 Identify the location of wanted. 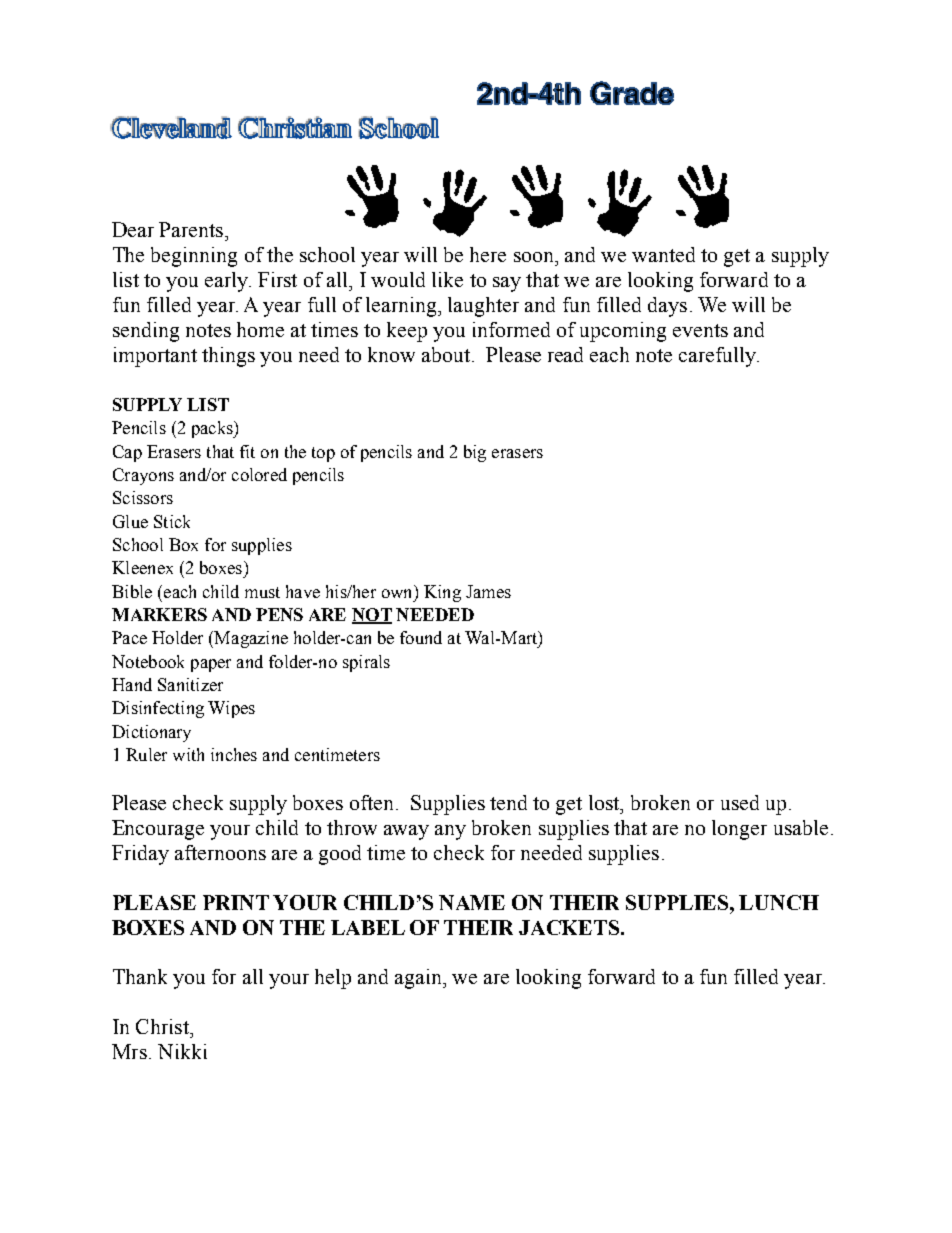
(663, 254).
